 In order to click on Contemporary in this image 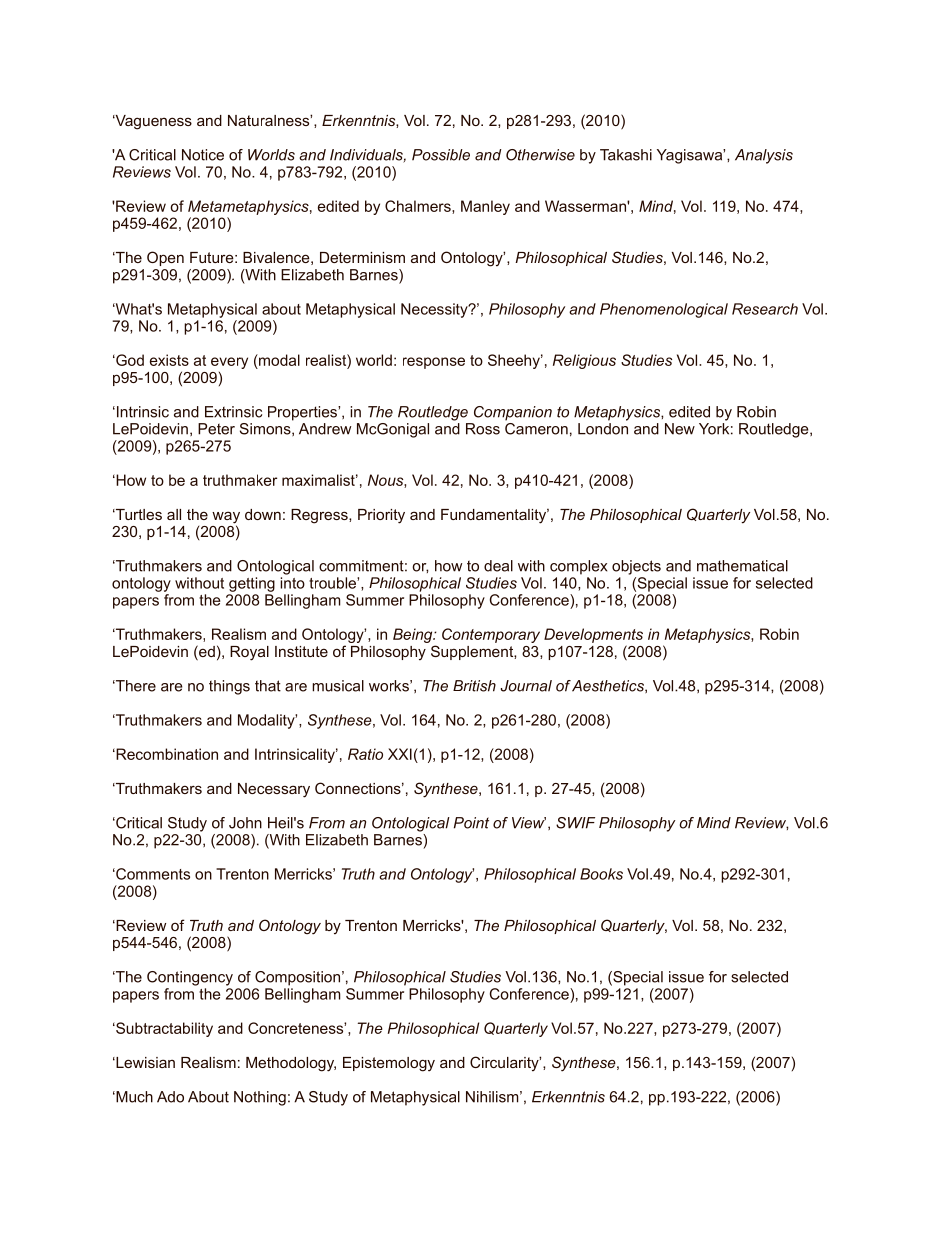, I will do `click(491, 635)`.
